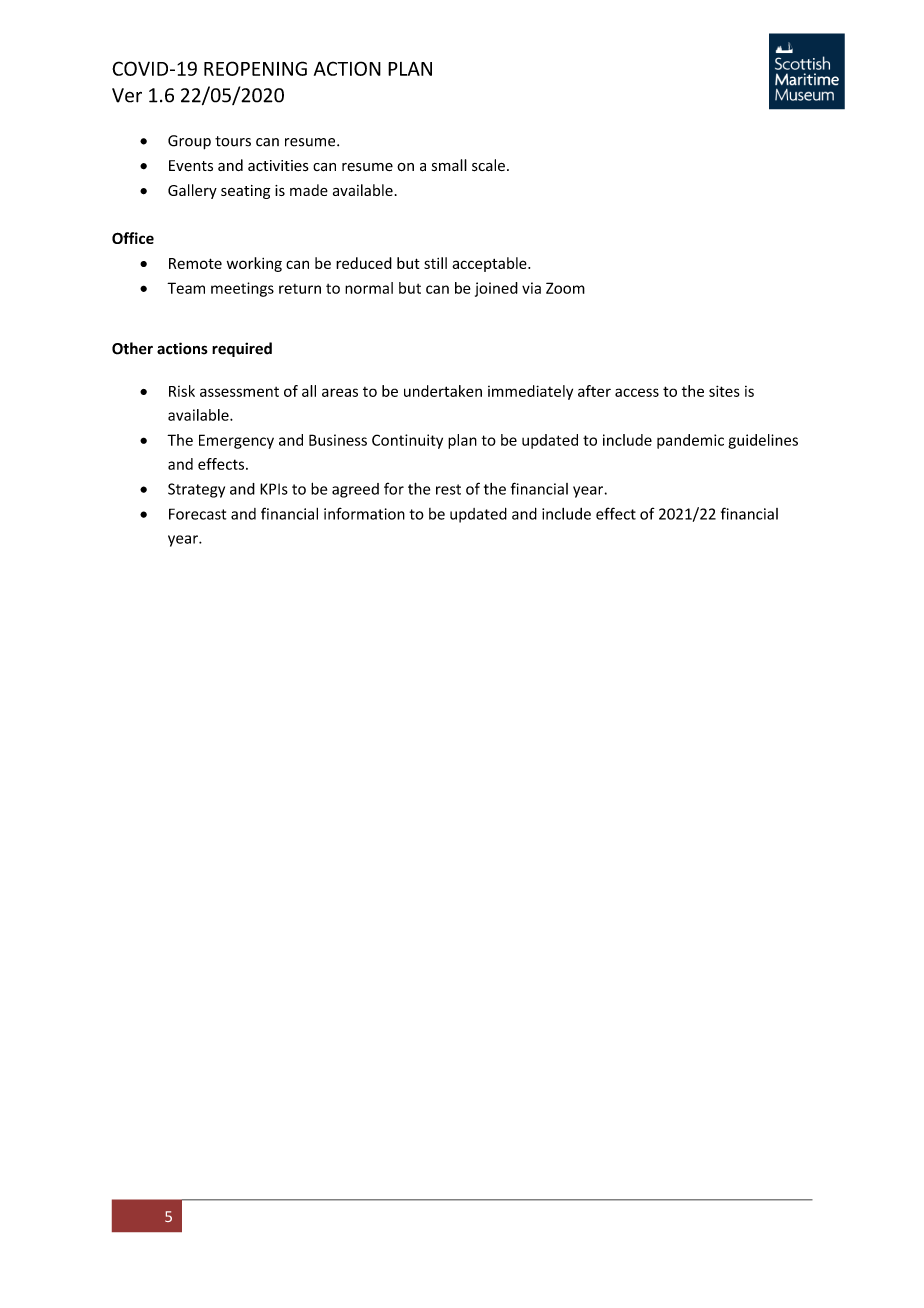 The image size is (924, 1308). What do you see at coordinates (196, 490) in the screenshot?
I see `Strategy` at bounding box center [196, 490].
